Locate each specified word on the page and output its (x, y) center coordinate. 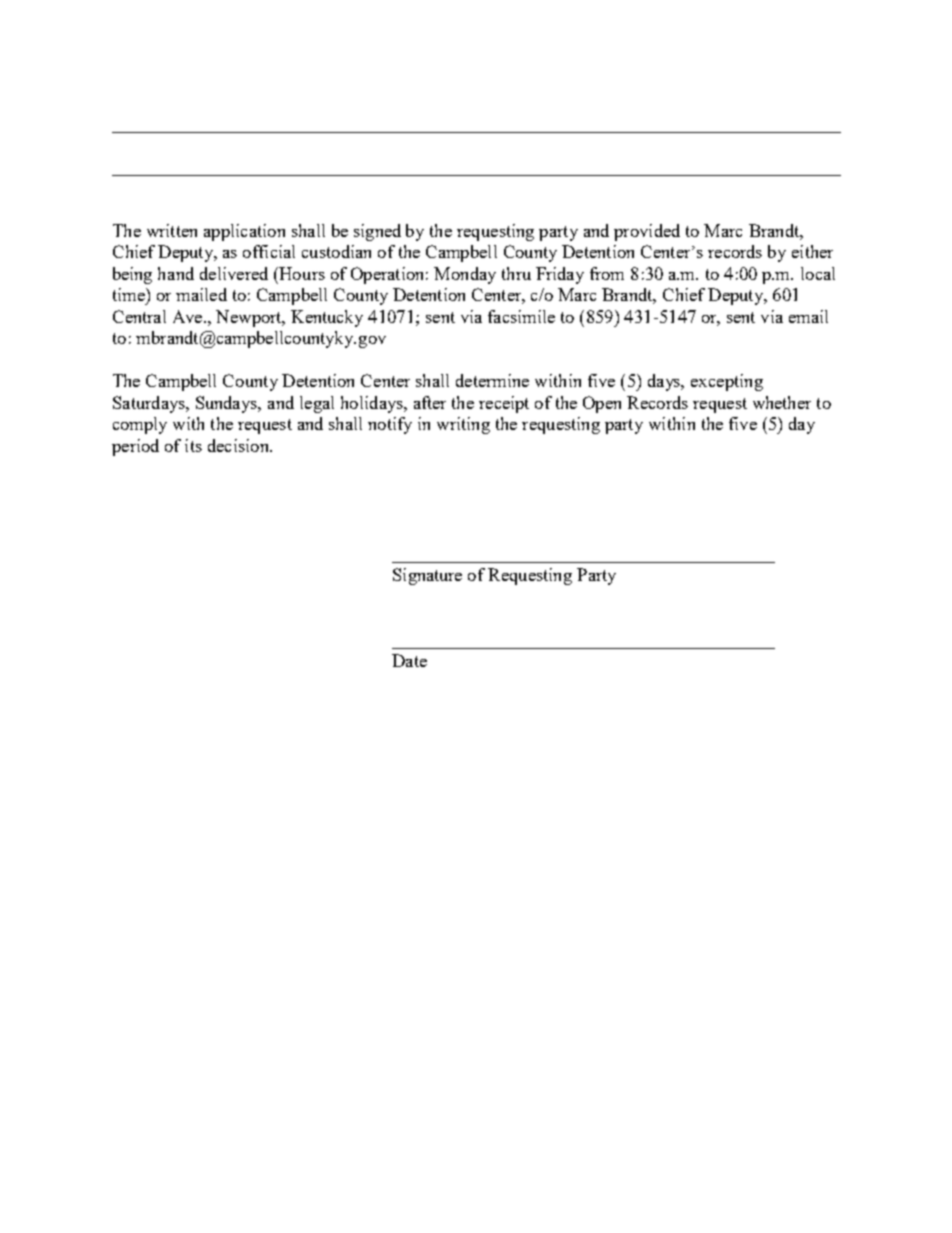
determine (492, 380)
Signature (427, 576)
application (244, 232)
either (812, 251)
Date (409, 660)
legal (317, 404)
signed (377, 232)
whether (782, 402)
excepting (727, 382)
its (193, 445)
